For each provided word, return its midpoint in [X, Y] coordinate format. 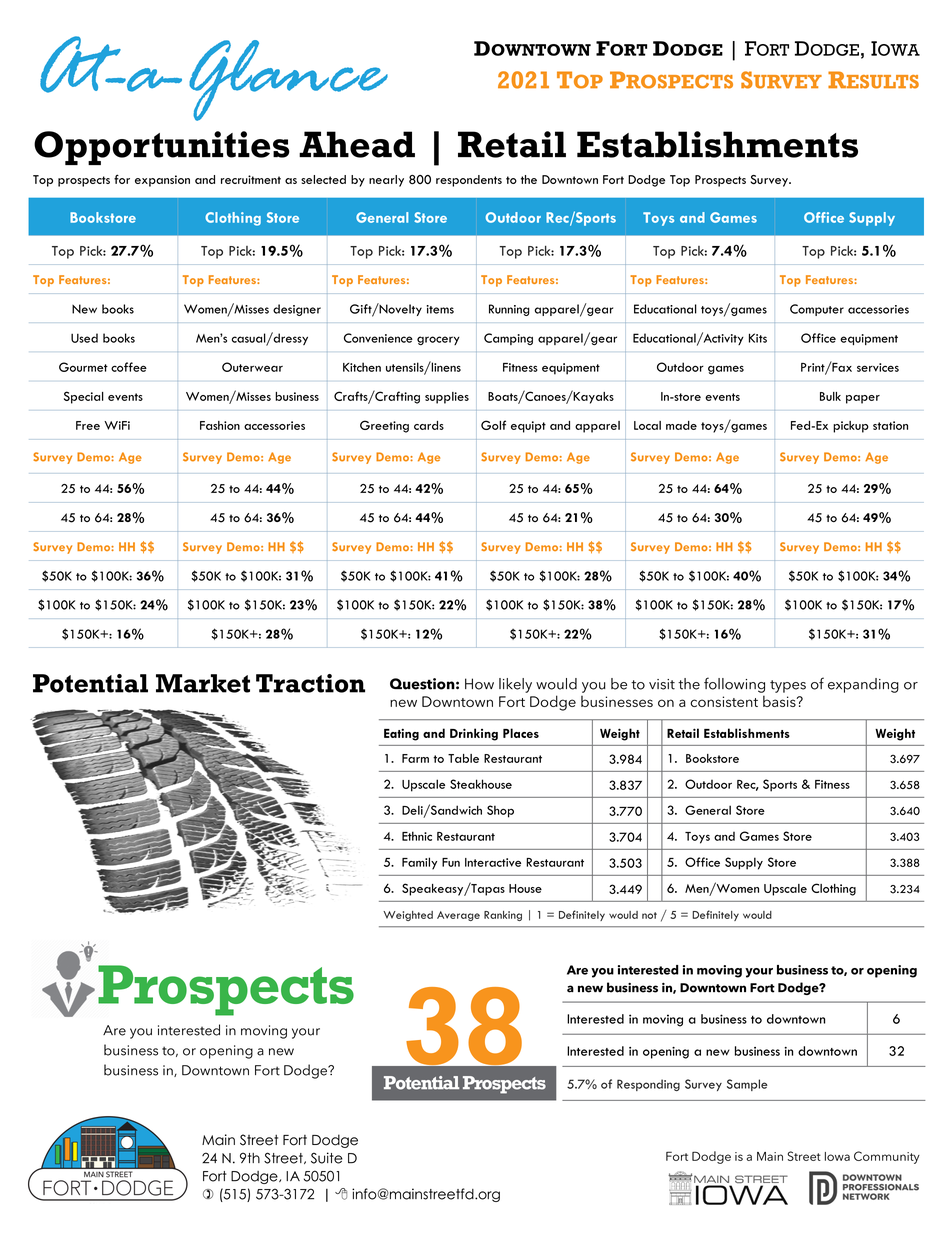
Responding [648, 1085]
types [788, 686]
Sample [747, 1085]
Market [203, 683]
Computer [817, 310]
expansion [162, 181]
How [479, 684]
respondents [469, 181]
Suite [327, 1158]
